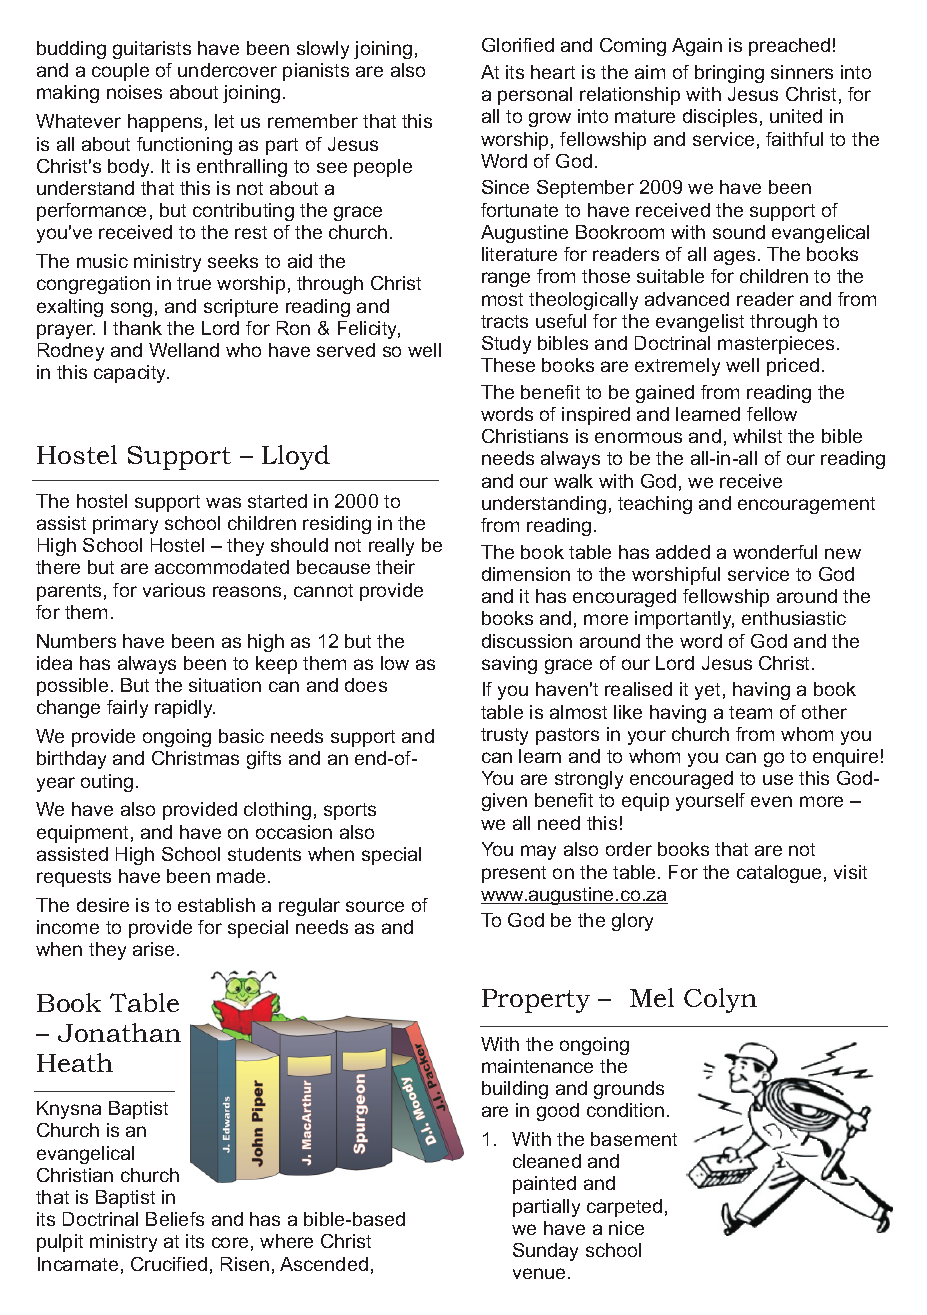 The image size is (927, 1315). Describe the element at coordinates (175, 1219) in the document. I see `Beliefs` at that location.
